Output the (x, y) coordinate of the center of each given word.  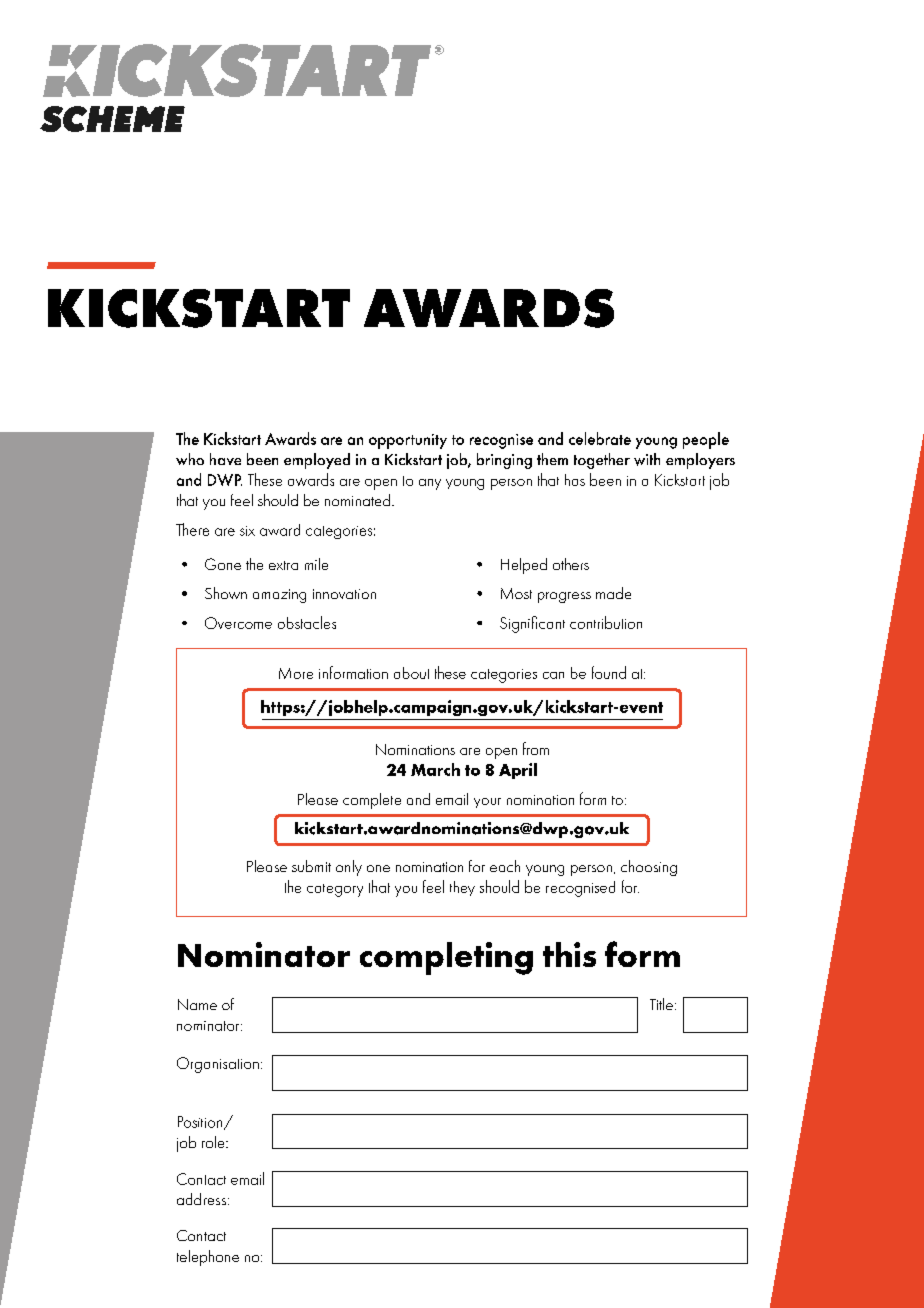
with (647, 459)
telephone (208, 1258)
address (201, 1199)
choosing (649, 868)
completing (446, 958)
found (609, 672)
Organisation (218, 1065)
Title (661, 1004)
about (411, 673)
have (225, 459)
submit (311, 866)
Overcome (238, 623)
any (430, 484)
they (462, 888)
